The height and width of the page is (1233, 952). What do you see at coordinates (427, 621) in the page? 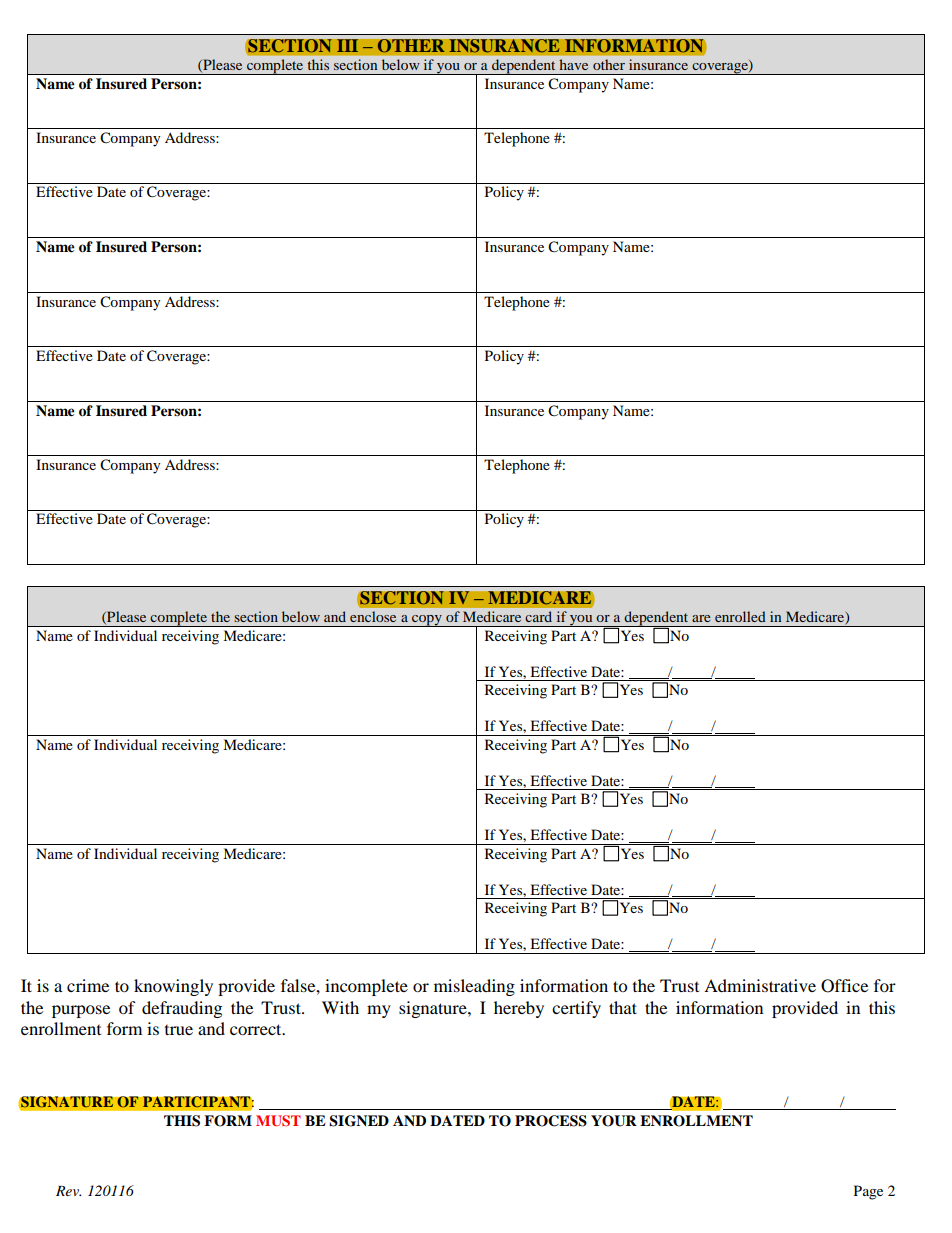
I see `copy` at bounding box center [427, 621].
